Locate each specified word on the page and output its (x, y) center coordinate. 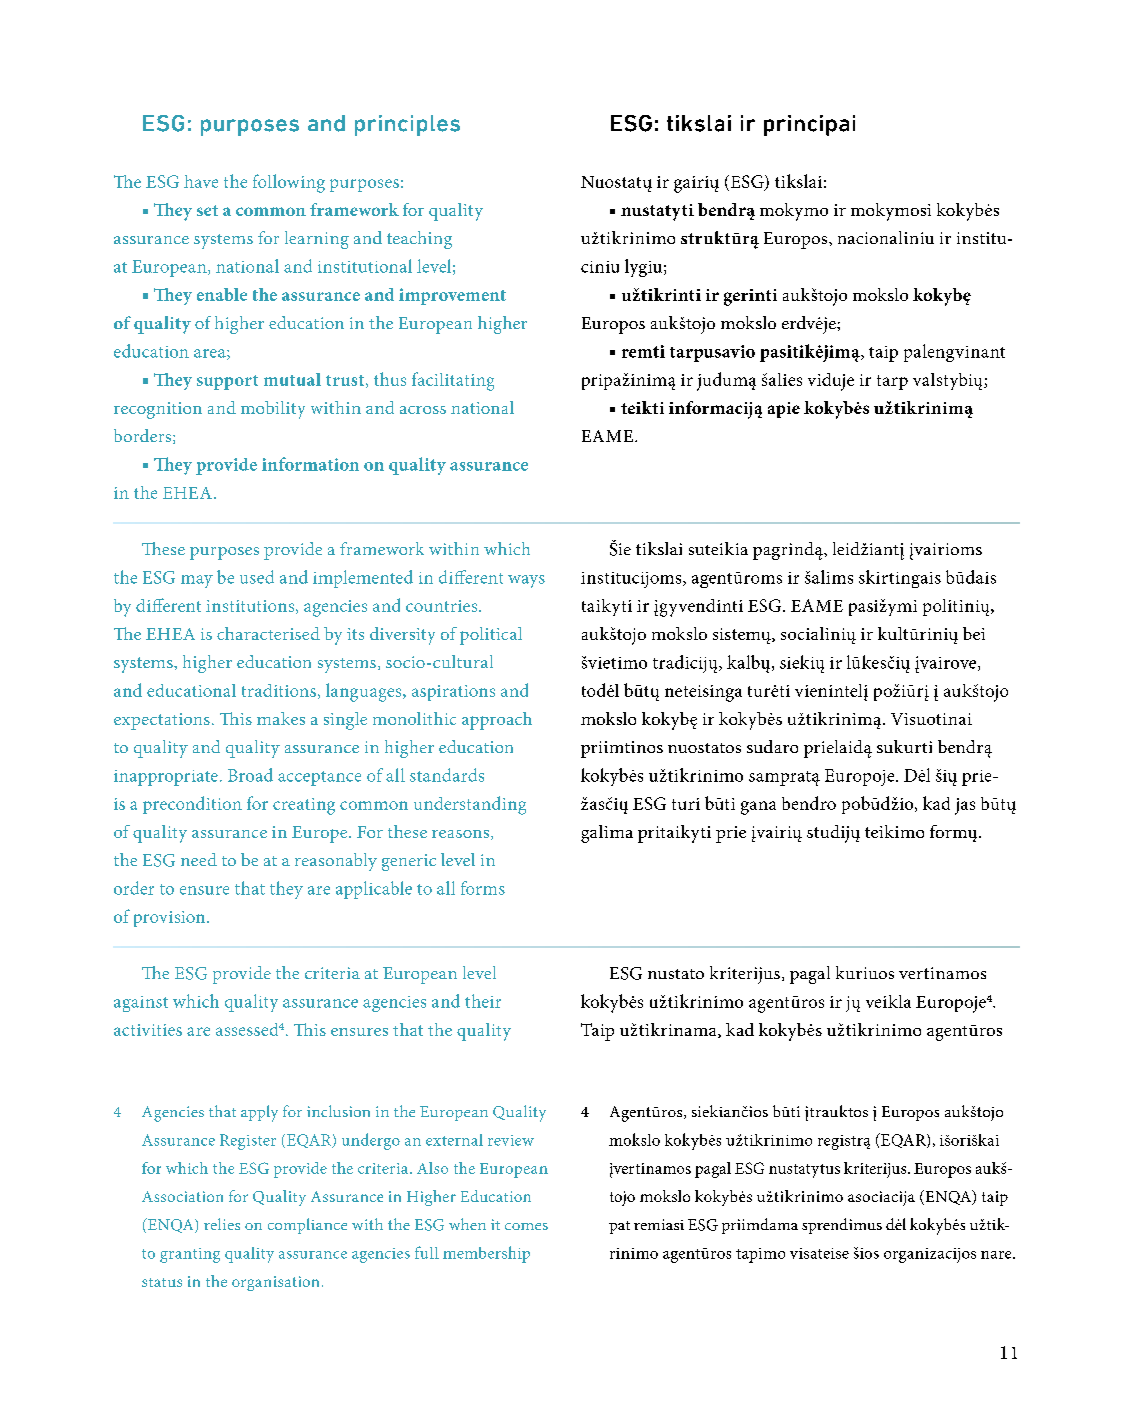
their (483, 1001)
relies (222, 1224)
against (141, 1004)
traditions (279, 690)
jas (965, 806)
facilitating (453, 381)
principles (407, 125)
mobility (273, 410)
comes (526, 1226)
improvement (452, 296)
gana (758, 808)
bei (974, 633)
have (201, 181)
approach (497, 721)
